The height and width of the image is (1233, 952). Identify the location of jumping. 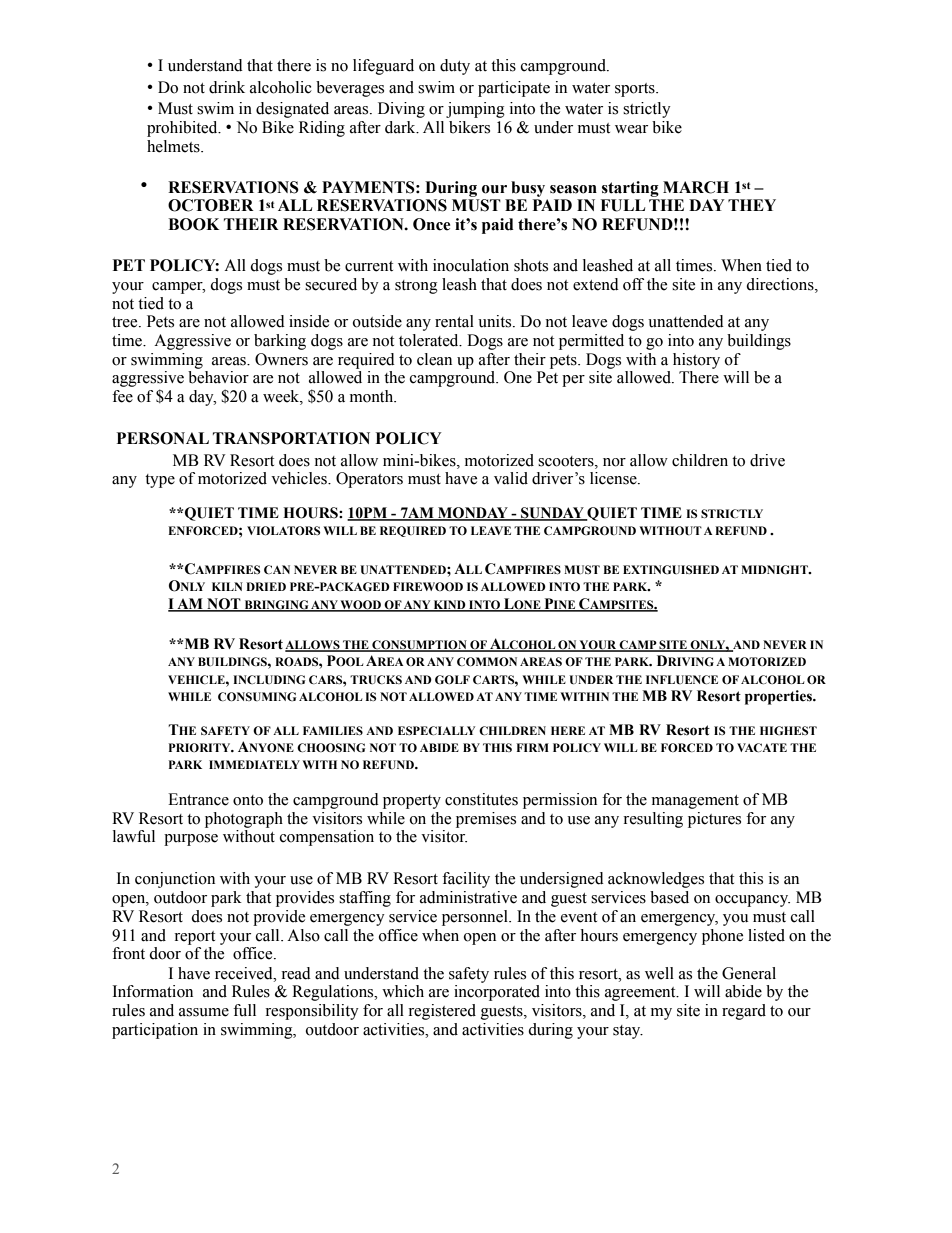
(475, 110).
